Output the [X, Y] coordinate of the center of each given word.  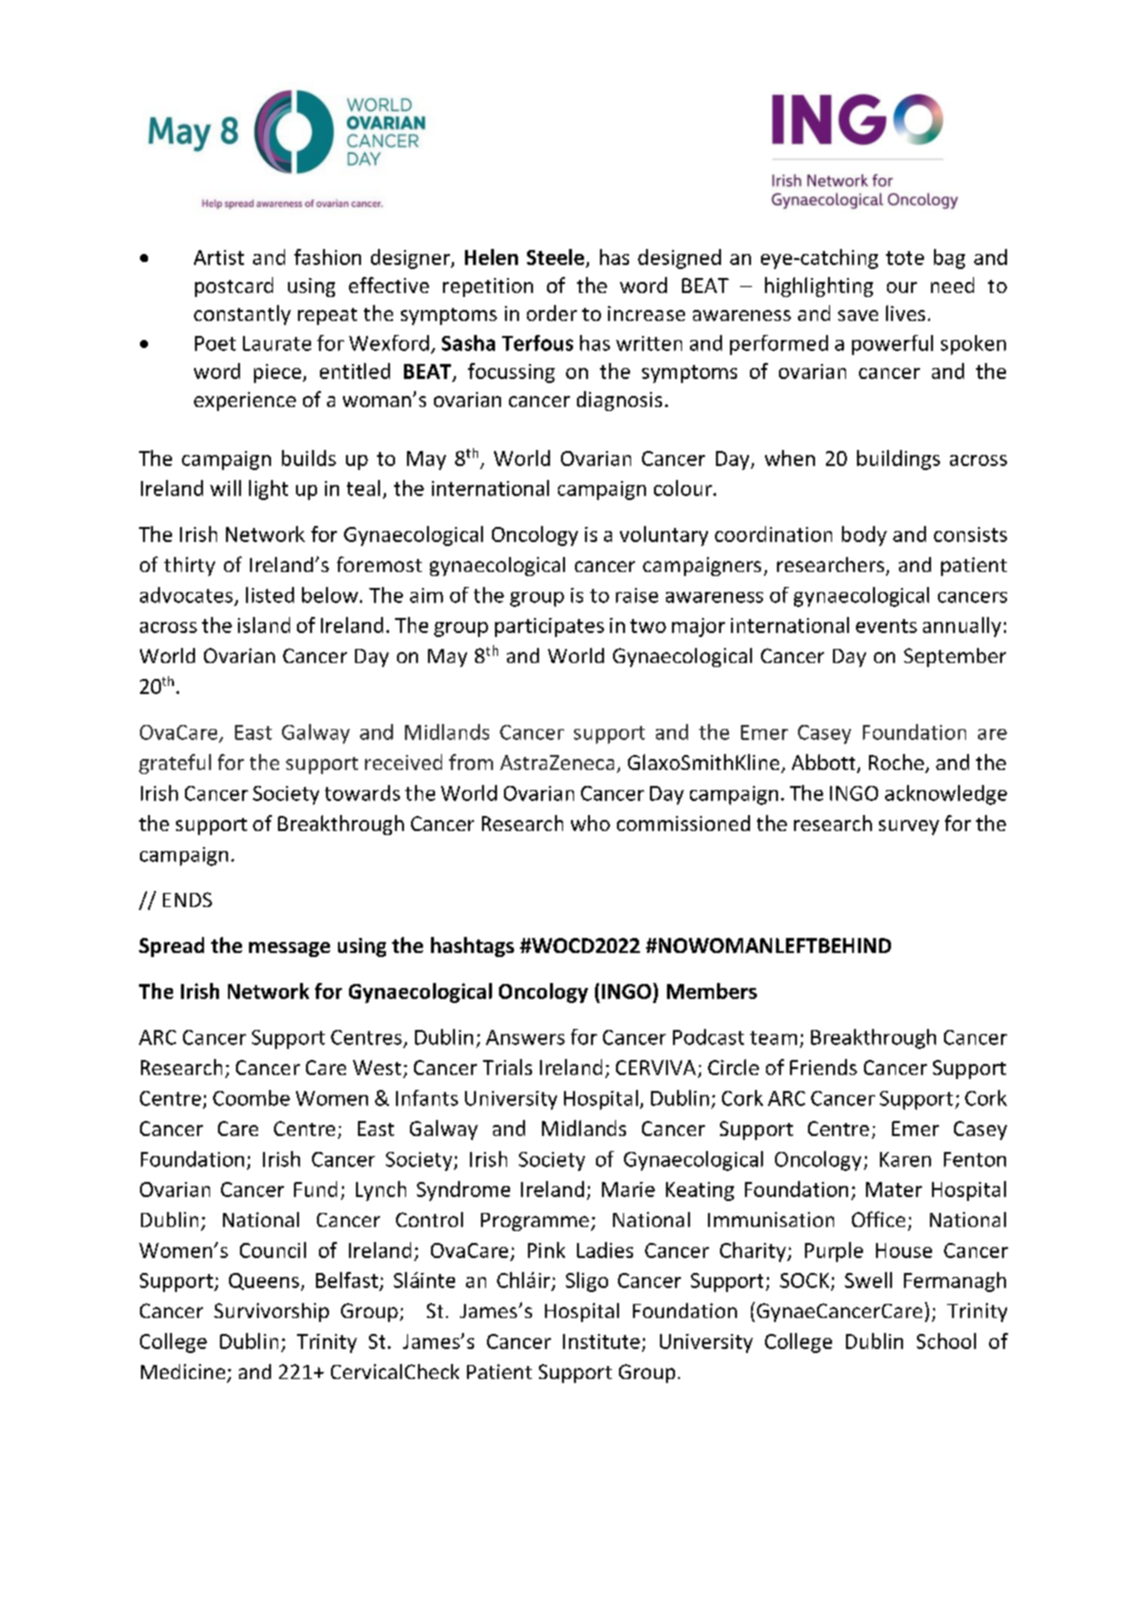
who [590, 823]
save [858, 315]
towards [362, 793]
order [552, 313]
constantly [242, 315]
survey [909, 827]
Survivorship [271, 1312]
